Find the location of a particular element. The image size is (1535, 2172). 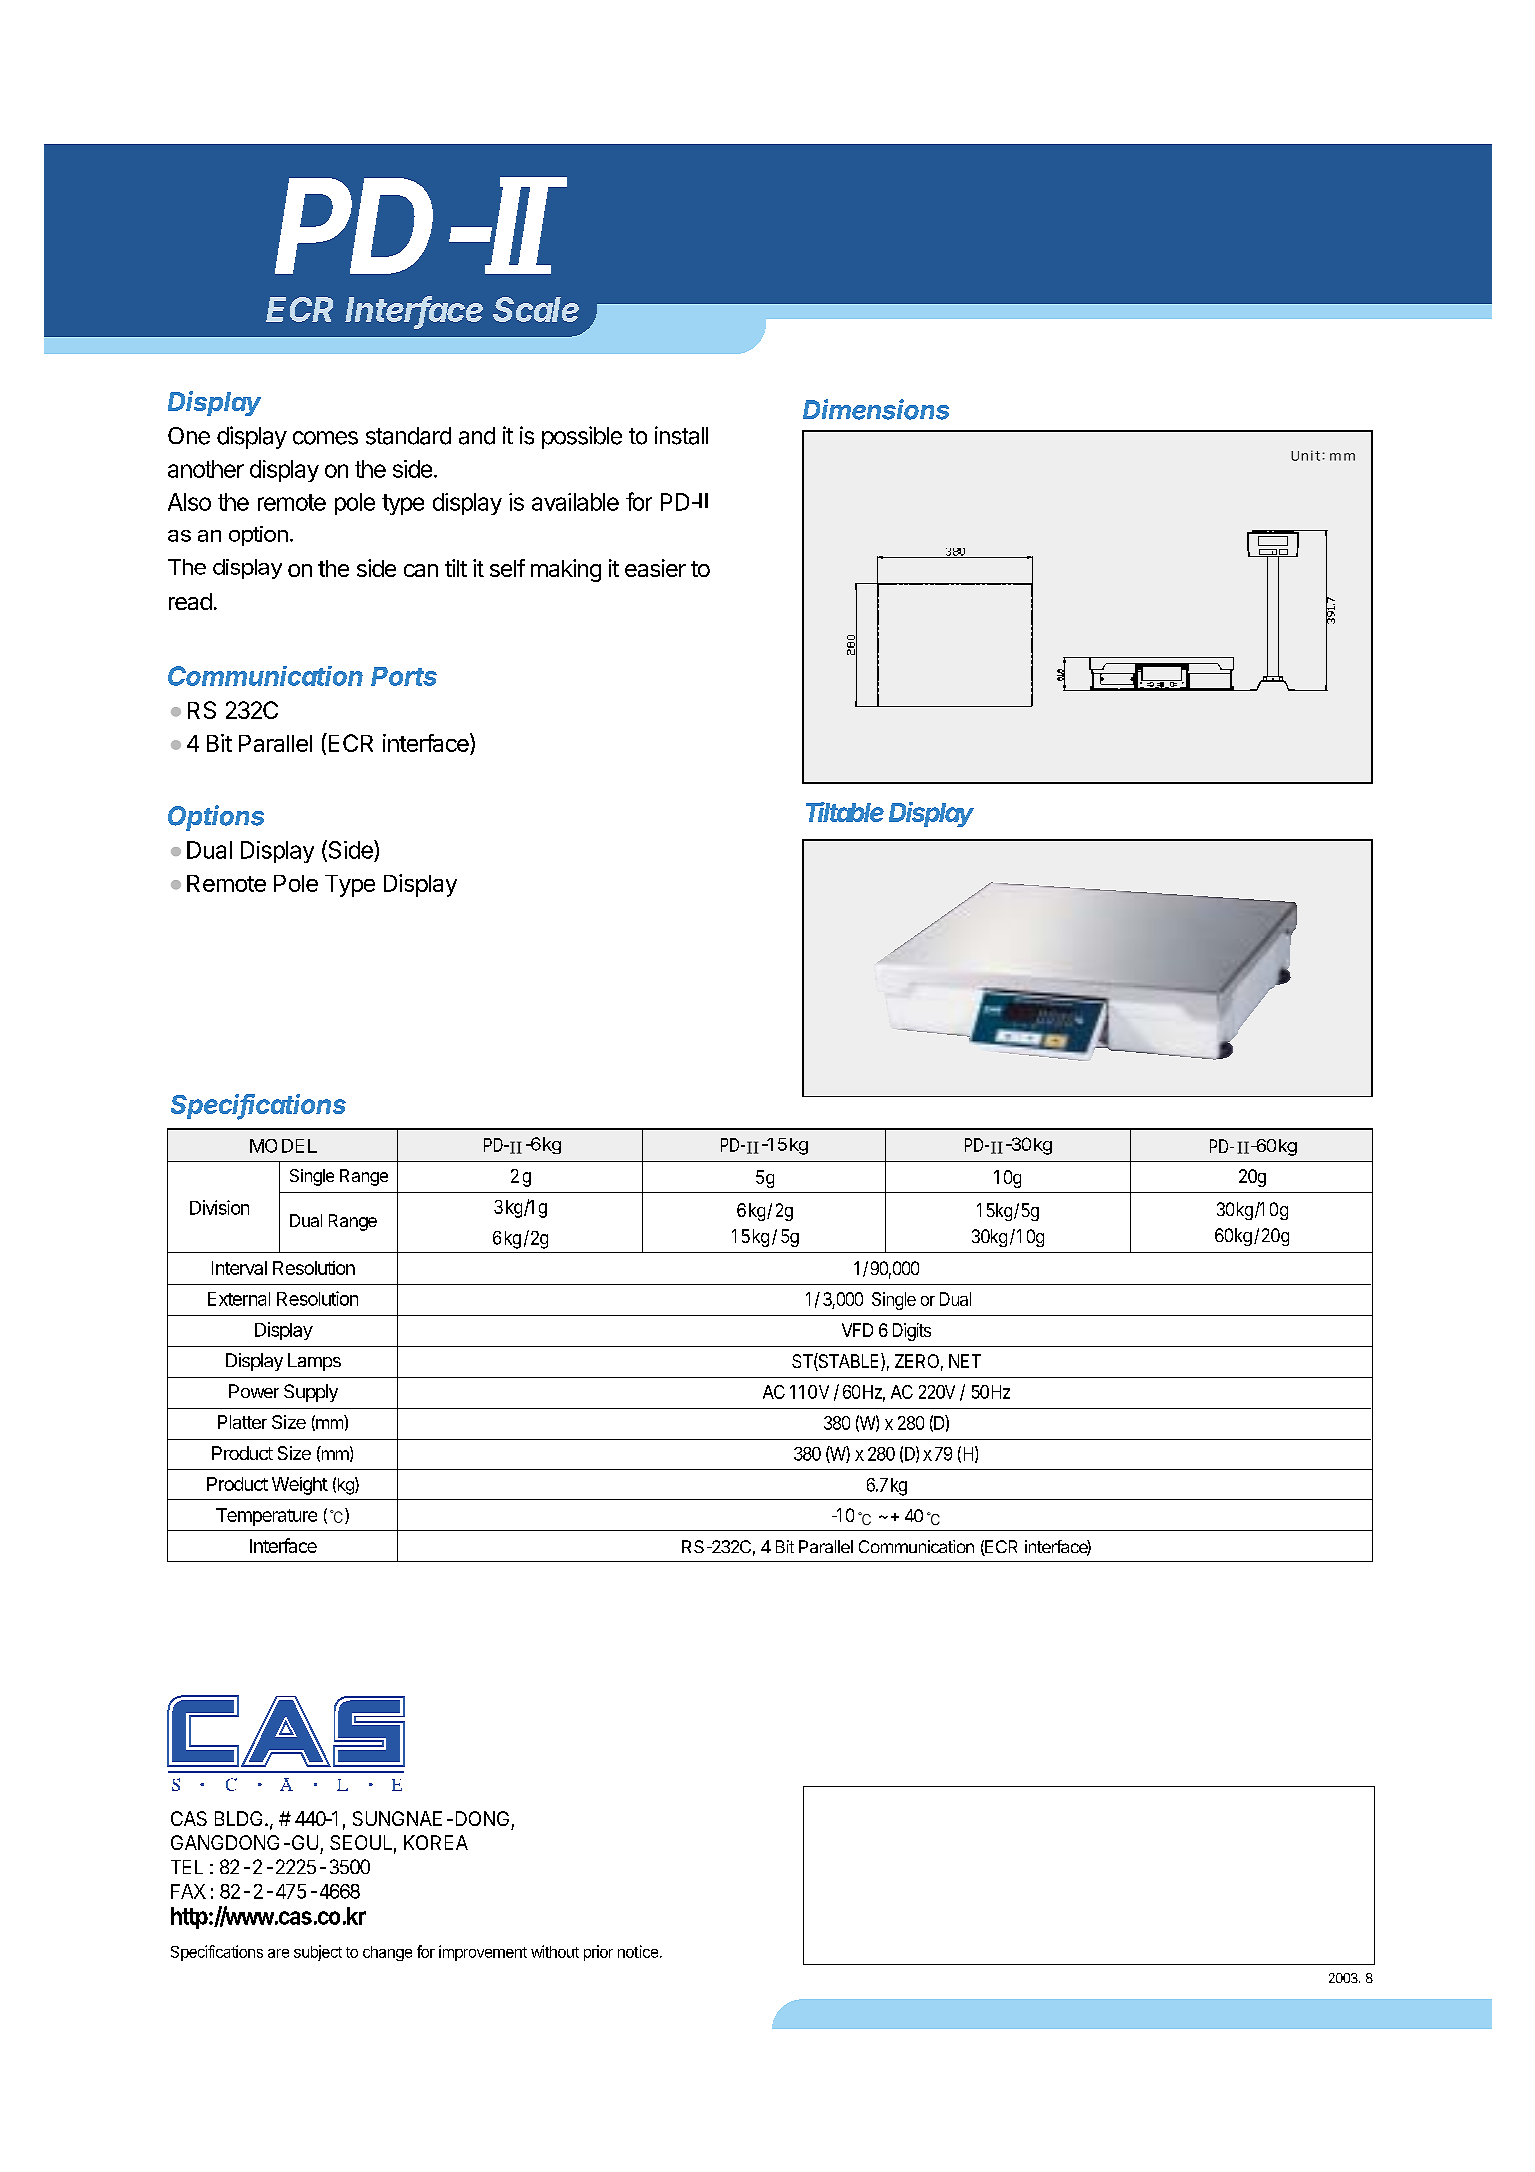

VFD is located at coordinates (857, 1330).
